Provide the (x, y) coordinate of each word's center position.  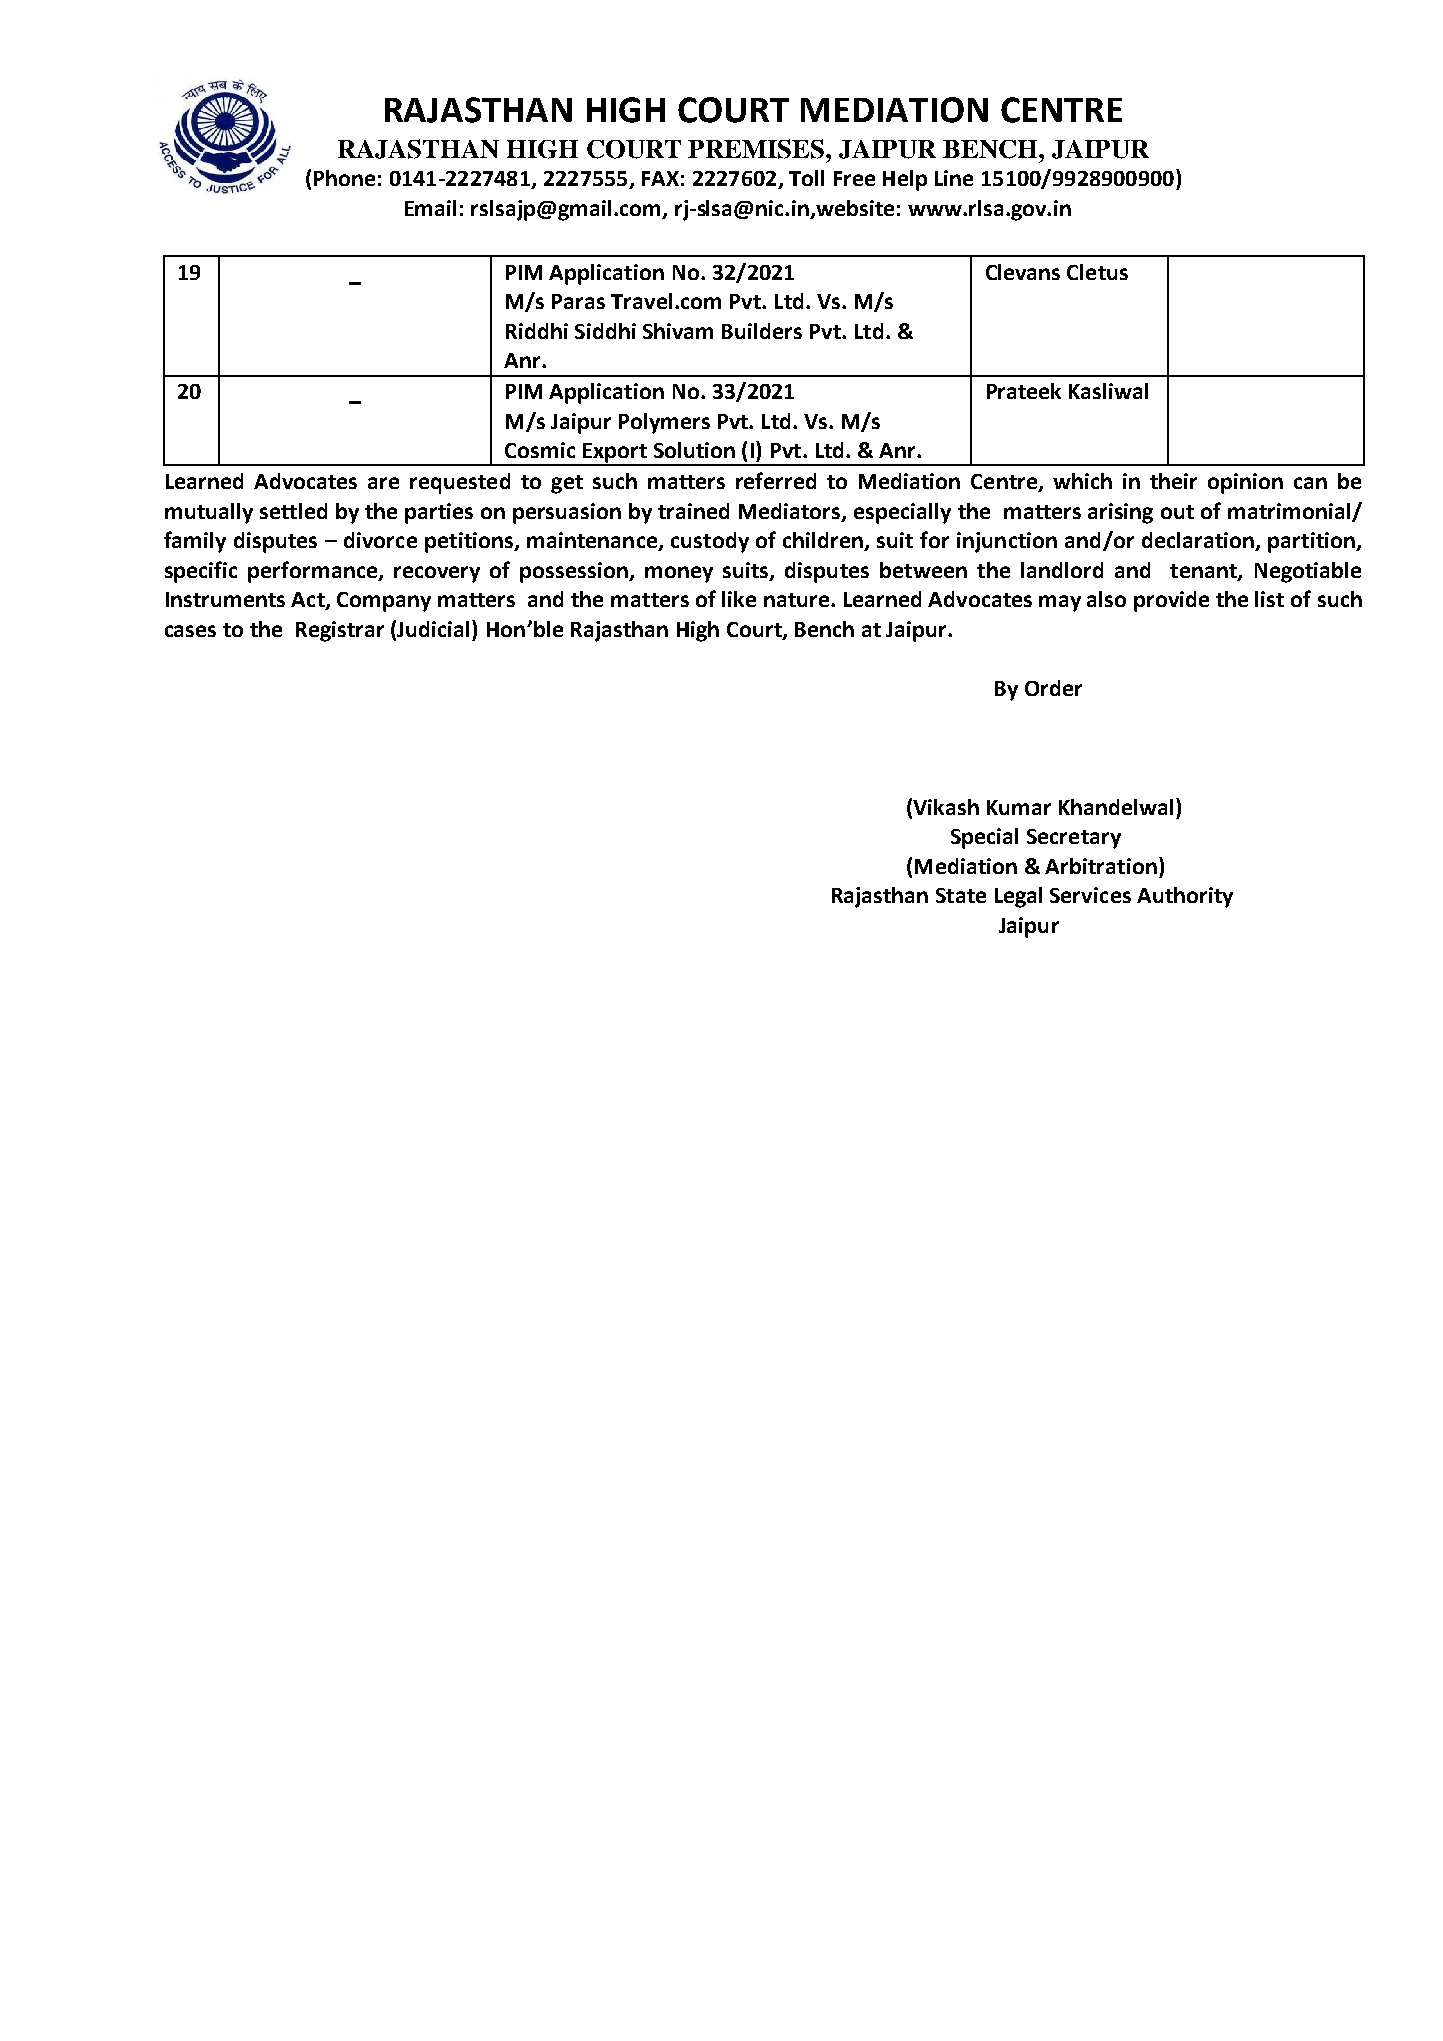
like (739, 599)
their (1173, 481)
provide (1171, 601)
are (383, 483)
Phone (344, 178)
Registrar (340, 631)
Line (954, 178)
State (961, 895)
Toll (806, 178)
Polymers (664, 423)
